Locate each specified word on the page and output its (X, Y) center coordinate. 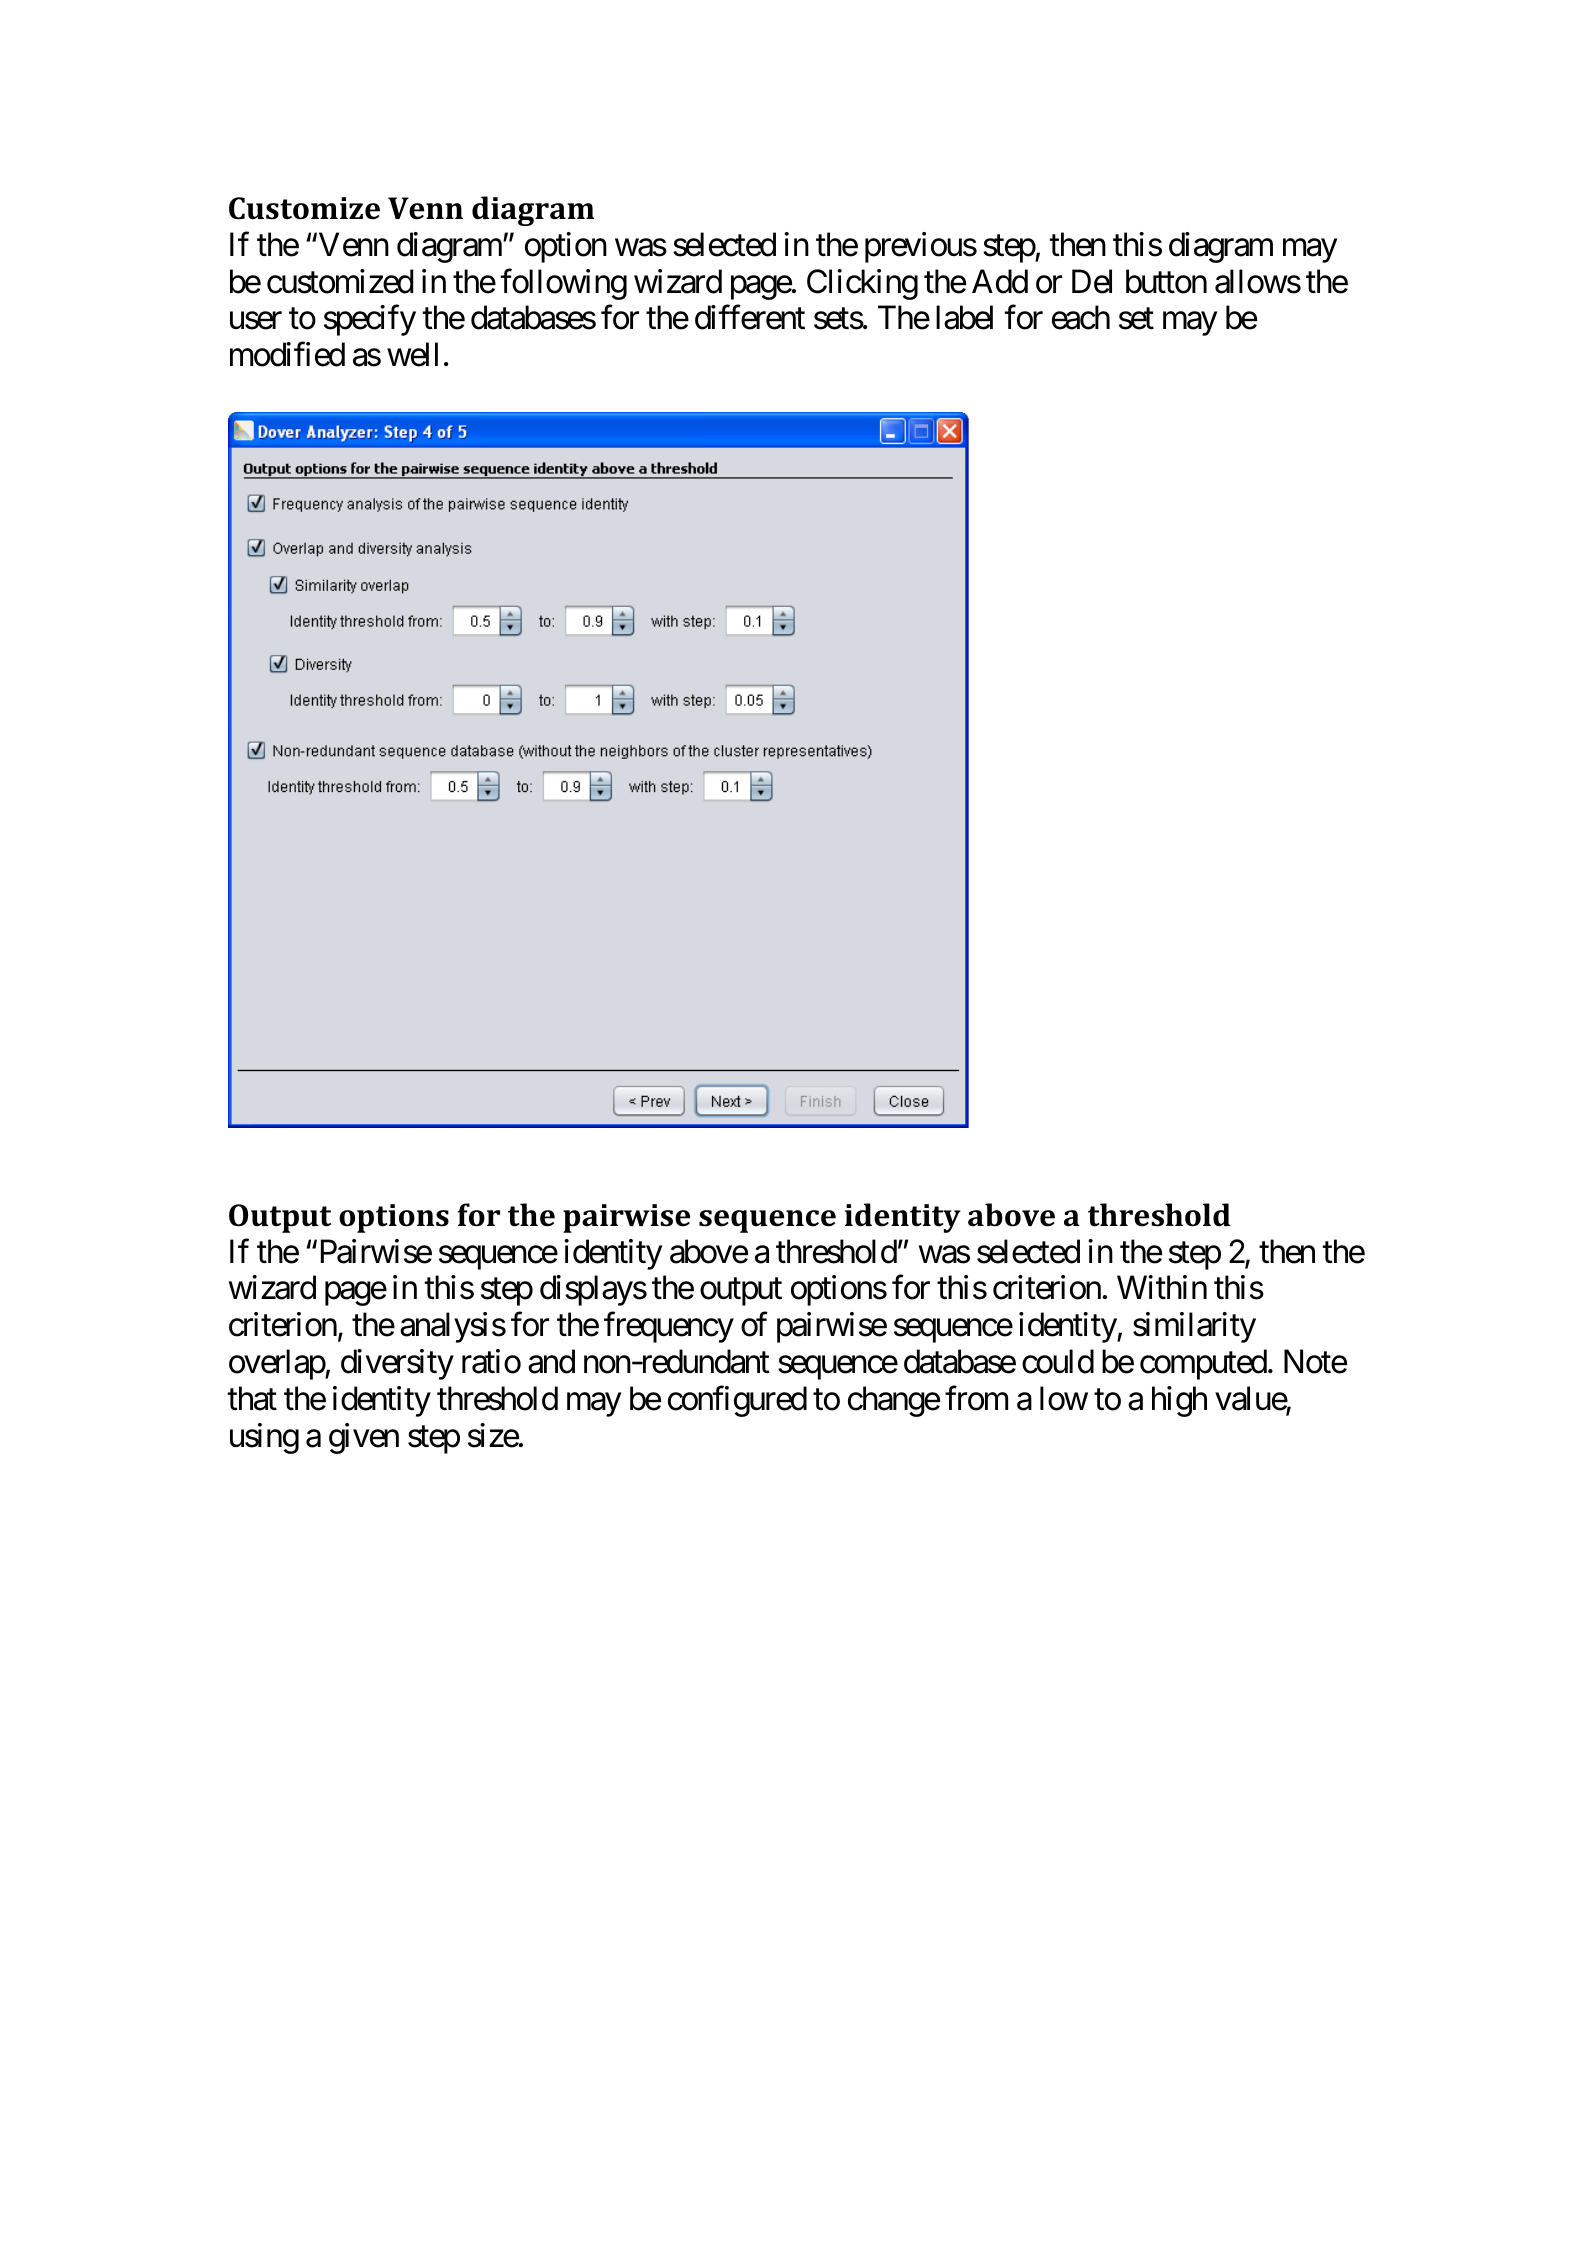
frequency (669, 1327)
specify (370, 321)
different (750, 318)
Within (1162, 1287)
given (364, 1438)
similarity (1194, 1327)
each (1081, 318)
